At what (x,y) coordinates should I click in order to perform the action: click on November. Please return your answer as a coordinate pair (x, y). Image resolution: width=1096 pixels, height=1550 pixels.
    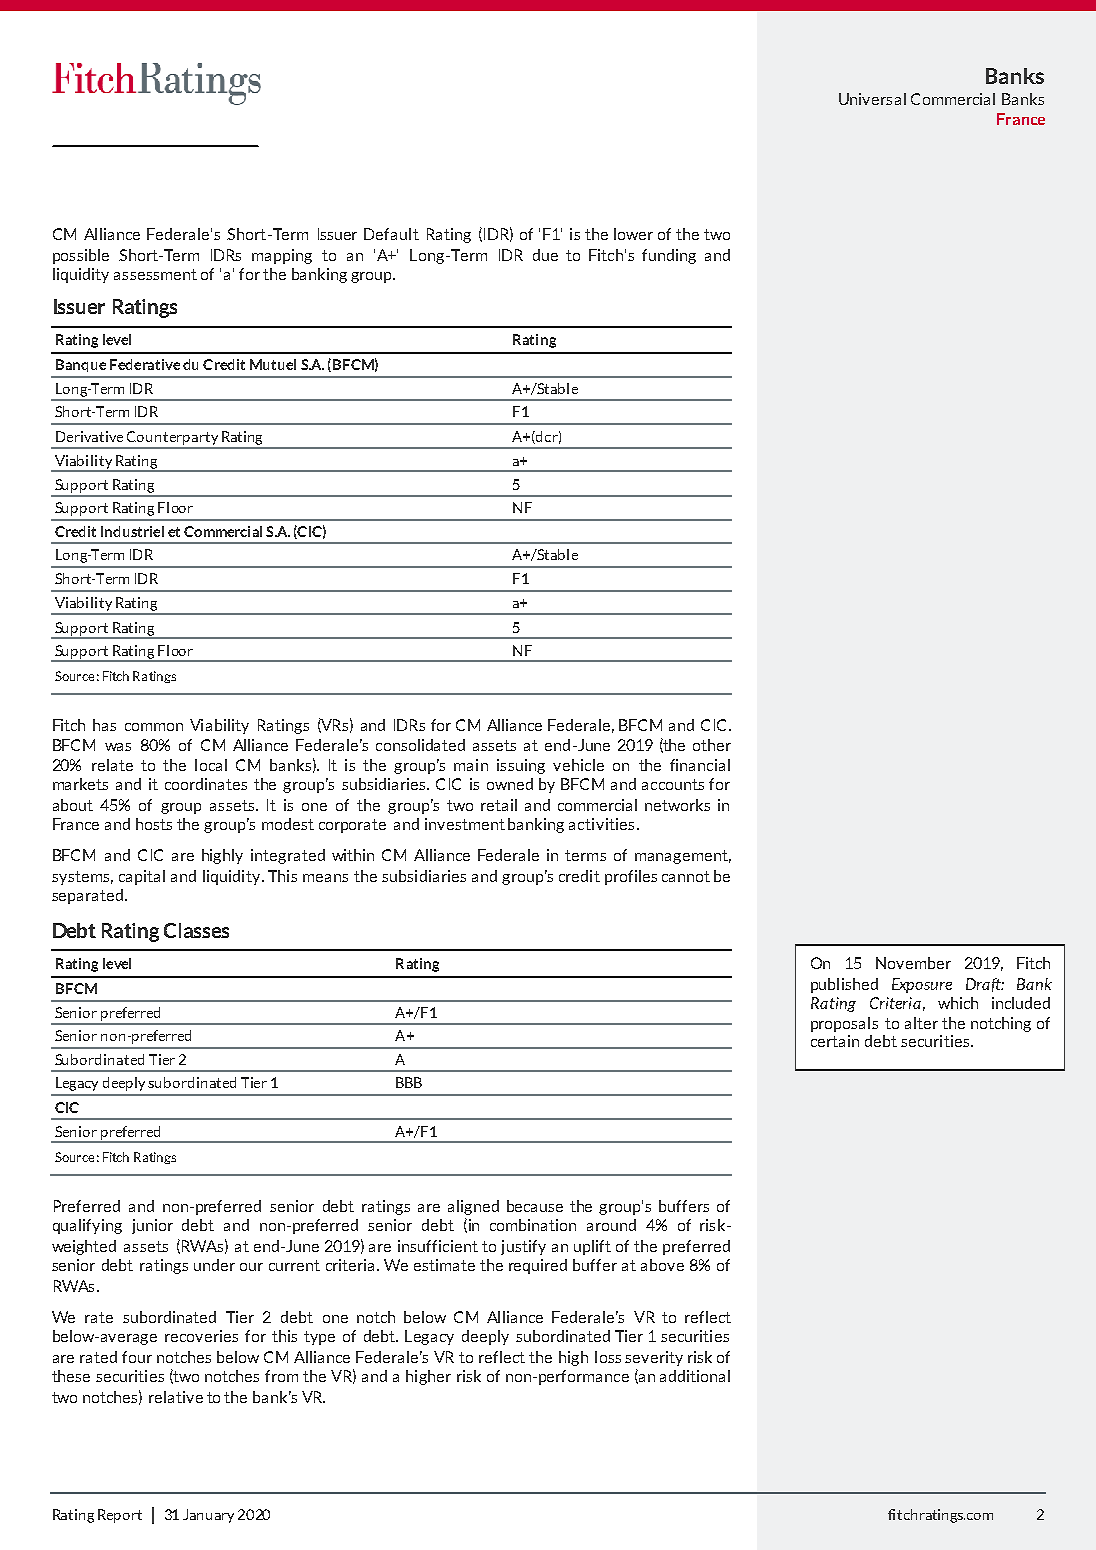
    Looking at the image, I should click on (913, 963).
